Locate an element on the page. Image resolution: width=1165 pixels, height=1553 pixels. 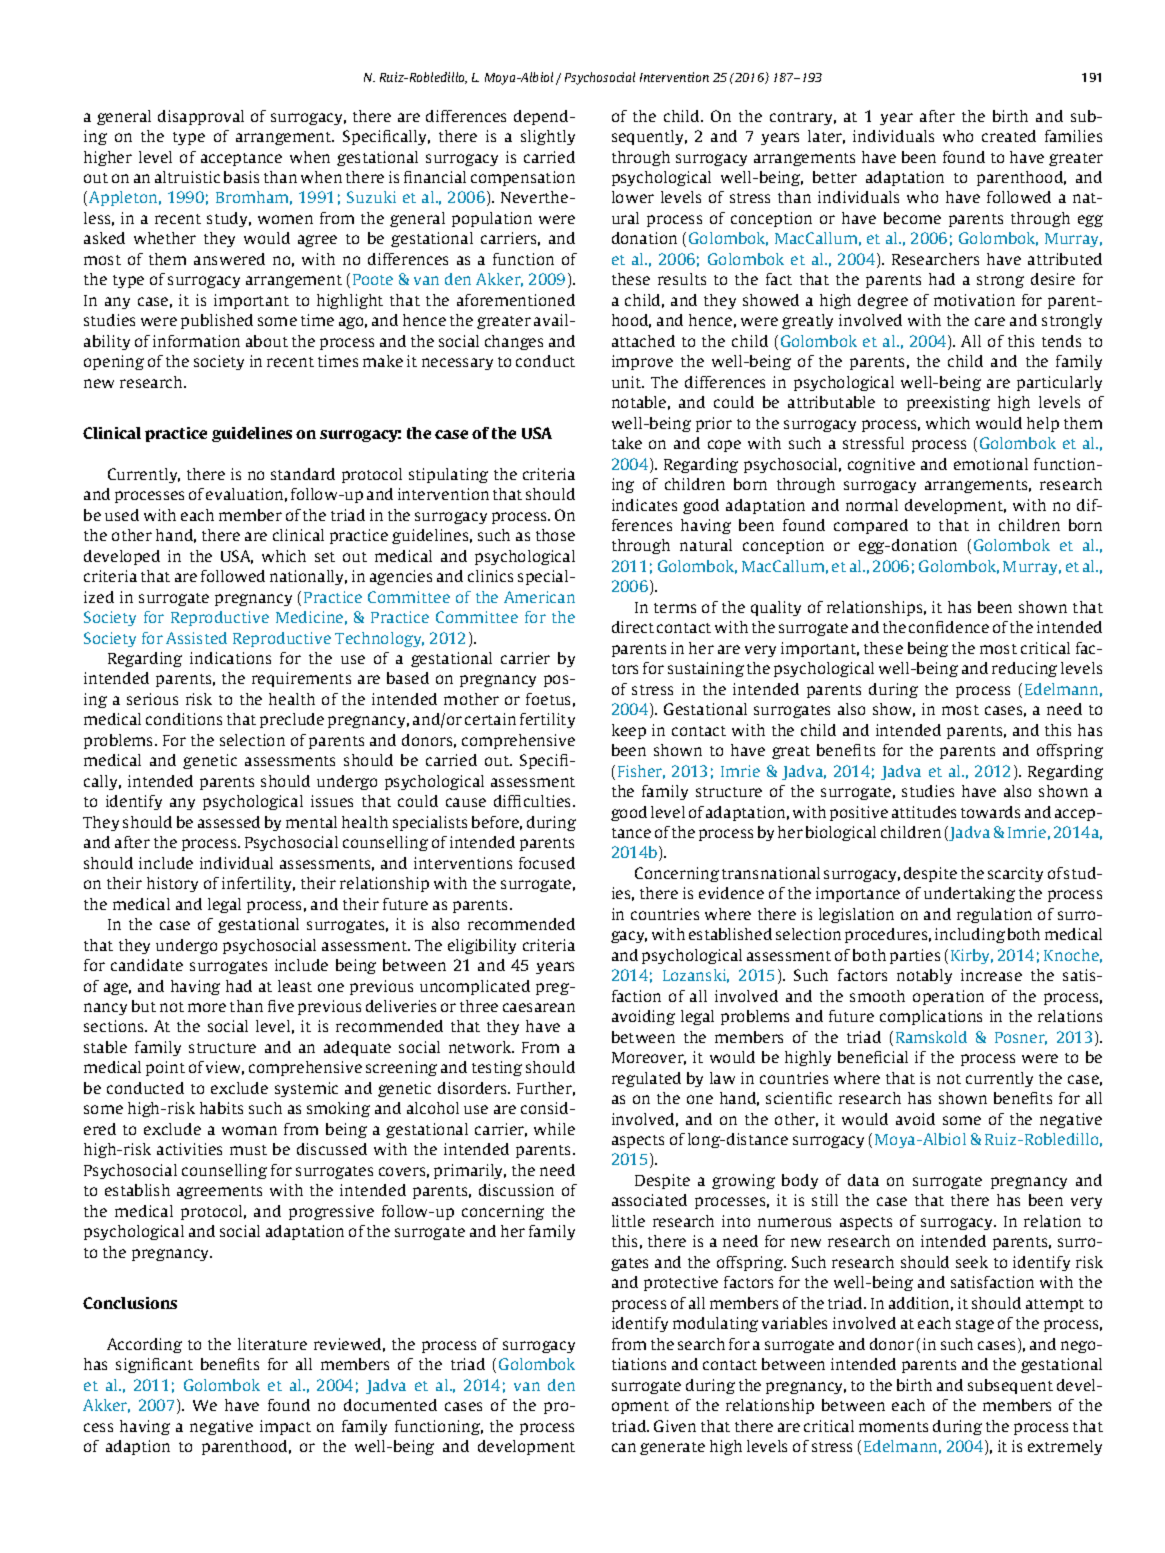
basis is located at coordinates (241, 177).
